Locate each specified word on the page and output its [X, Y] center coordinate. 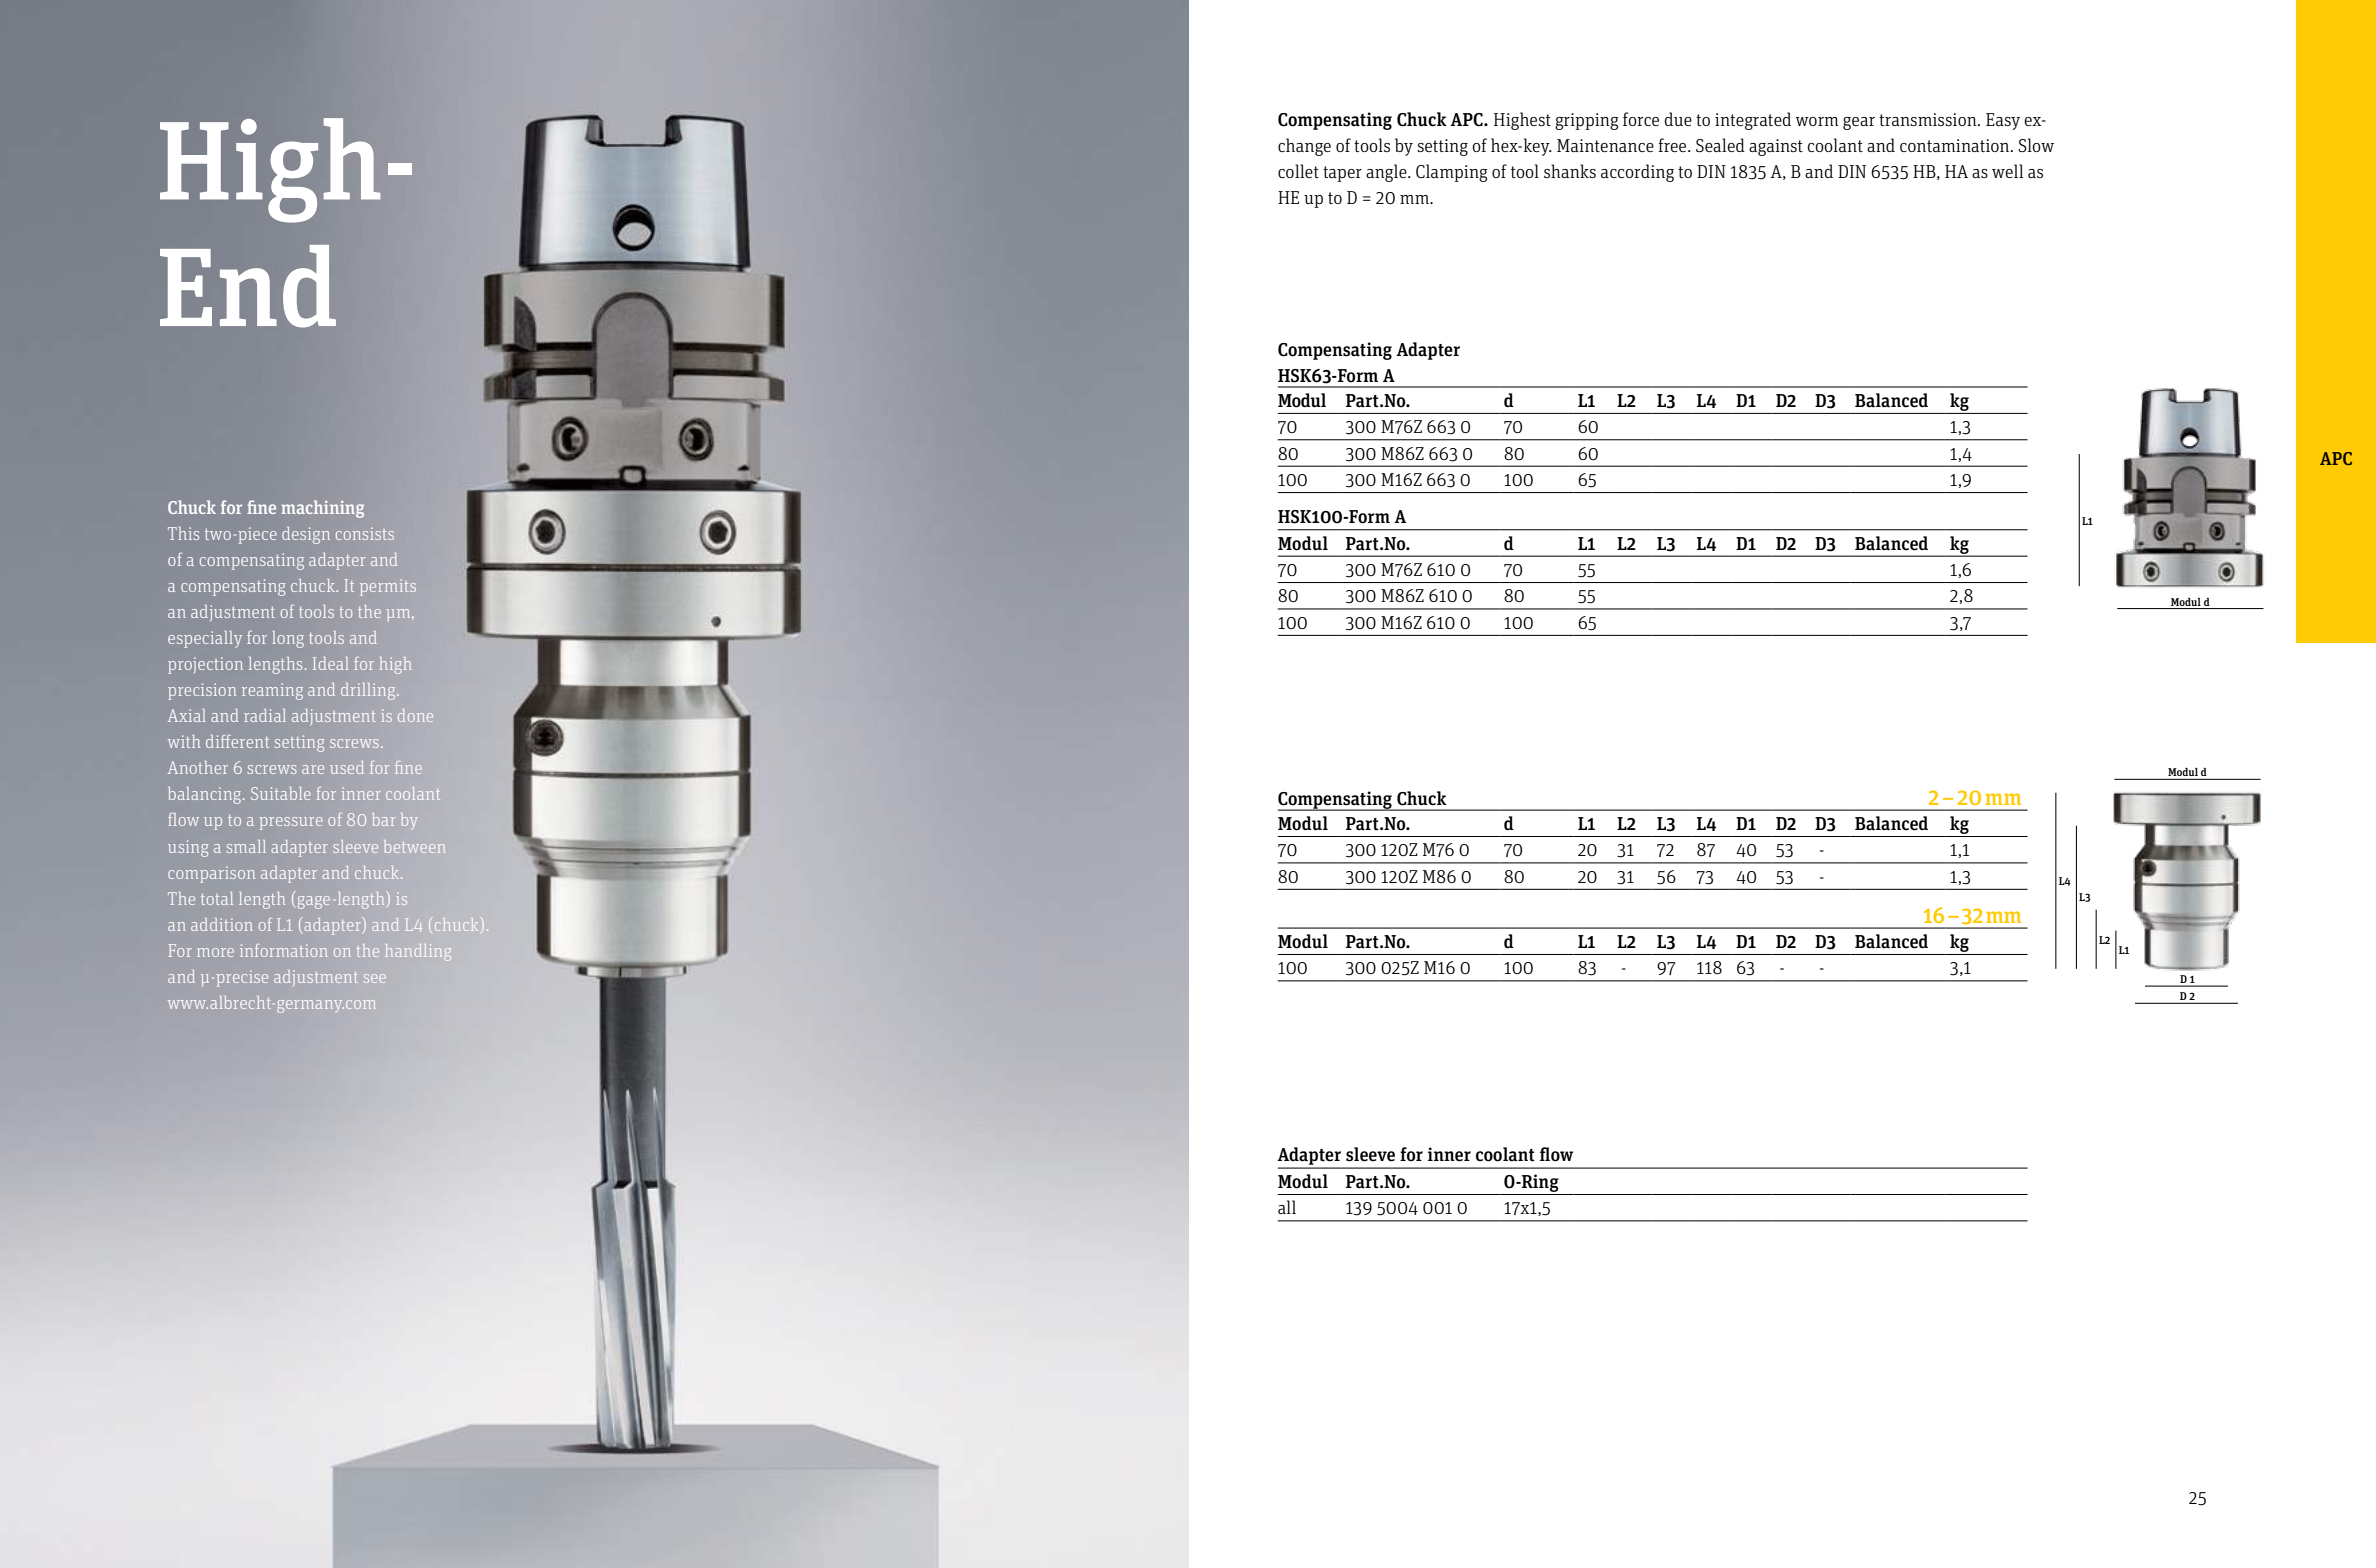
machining [322, 509]
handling [418, 952]
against [1776, 147]
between [414, 846]
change [1304, 147]
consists [365, 533]
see [375, 978]
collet [1298, 171]
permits [388, 587]
